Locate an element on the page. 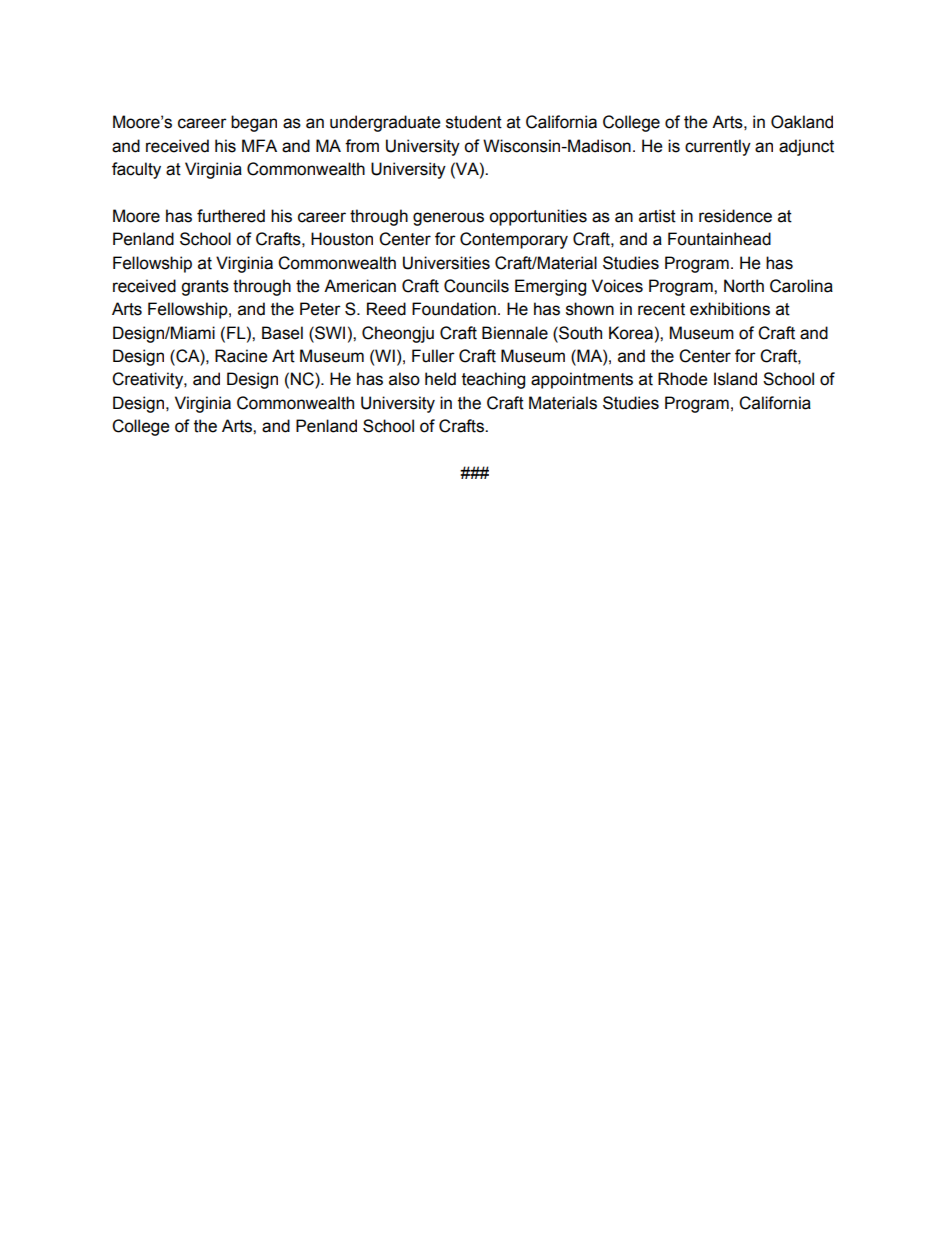 The width and height of the page is (952, 1233). Councils is located at coordinates (476, 286).
